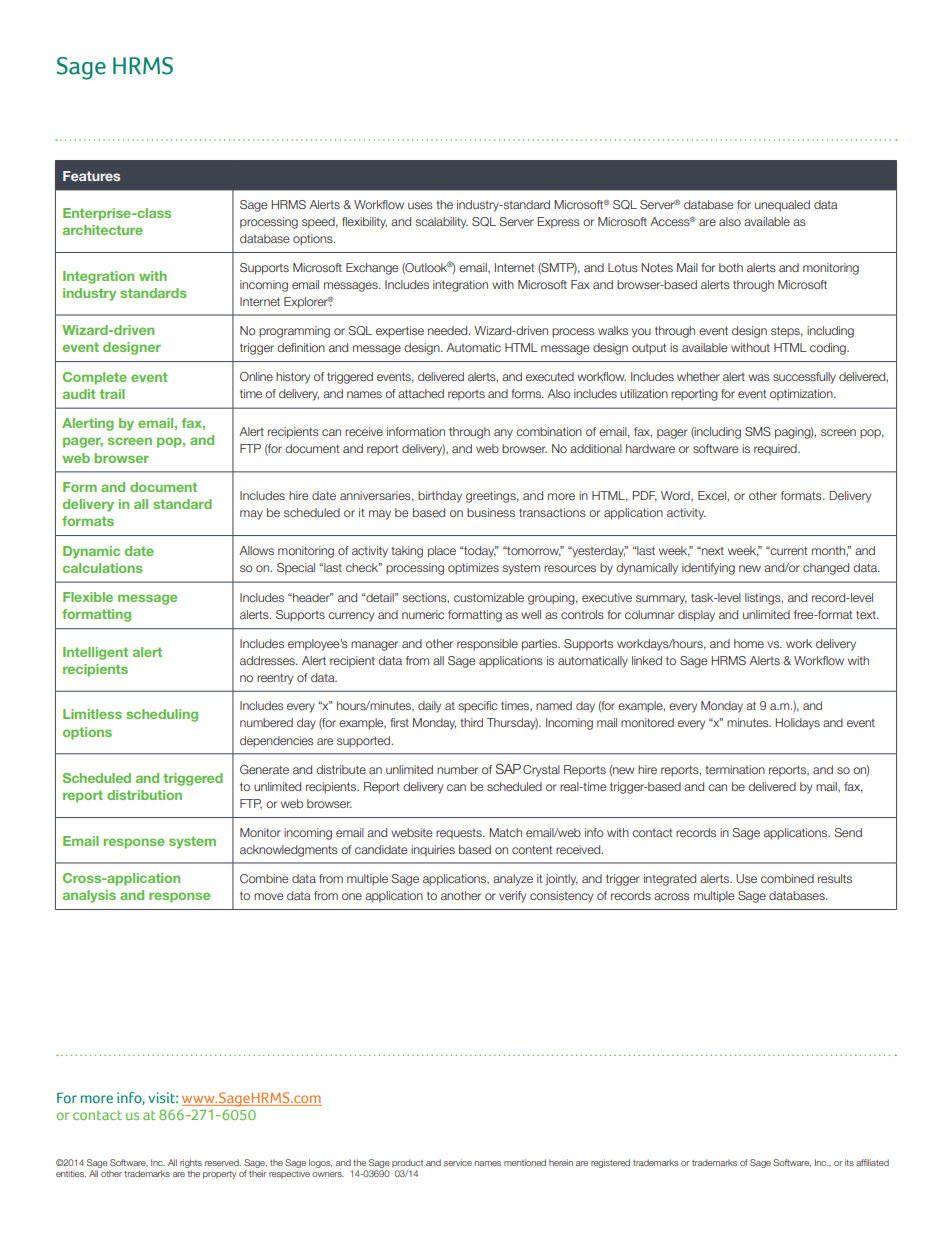 This image has width=952, height=1233. I want to click on business, so click(491, 512).
